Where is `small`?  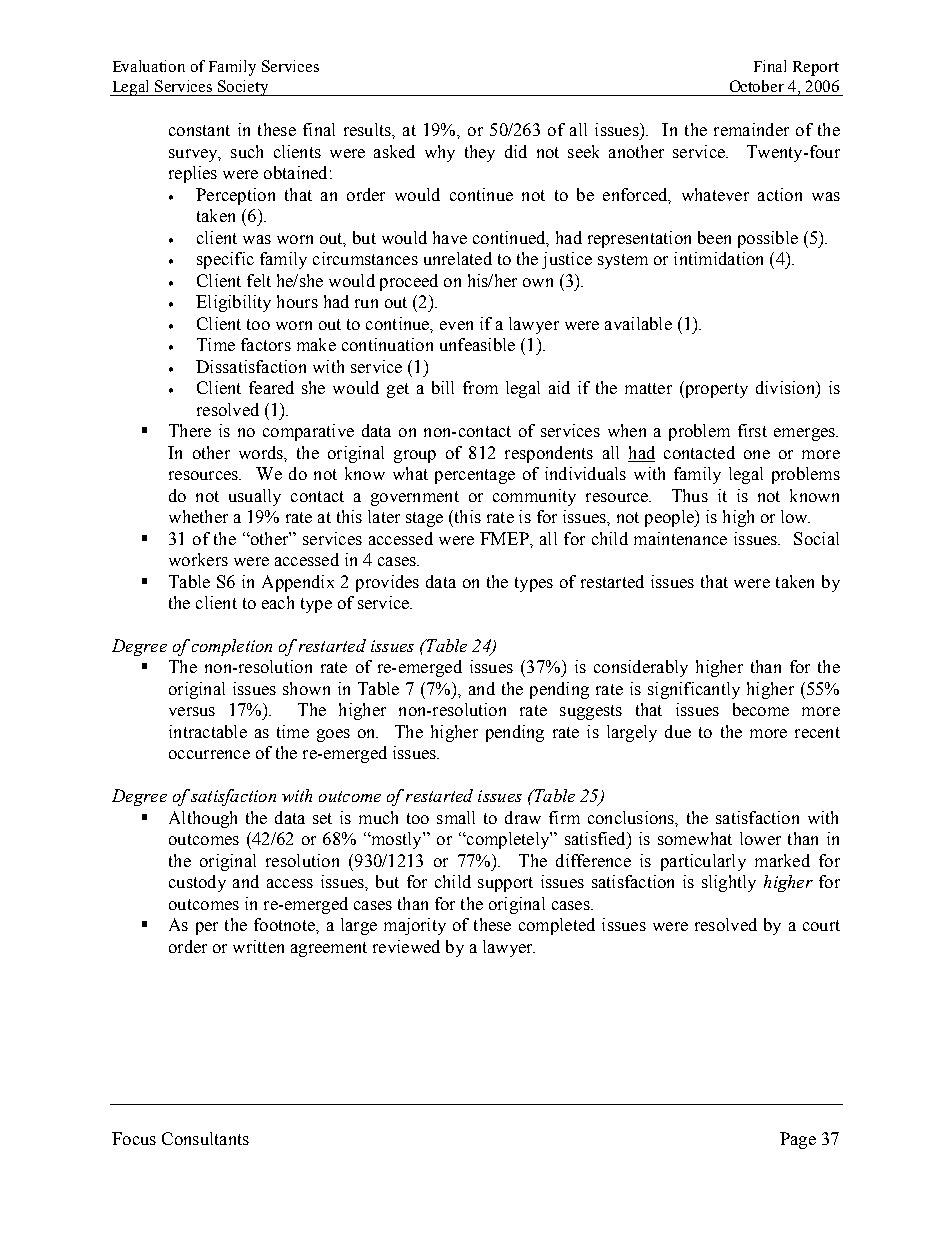
small is located at coordinates (456, 817).
